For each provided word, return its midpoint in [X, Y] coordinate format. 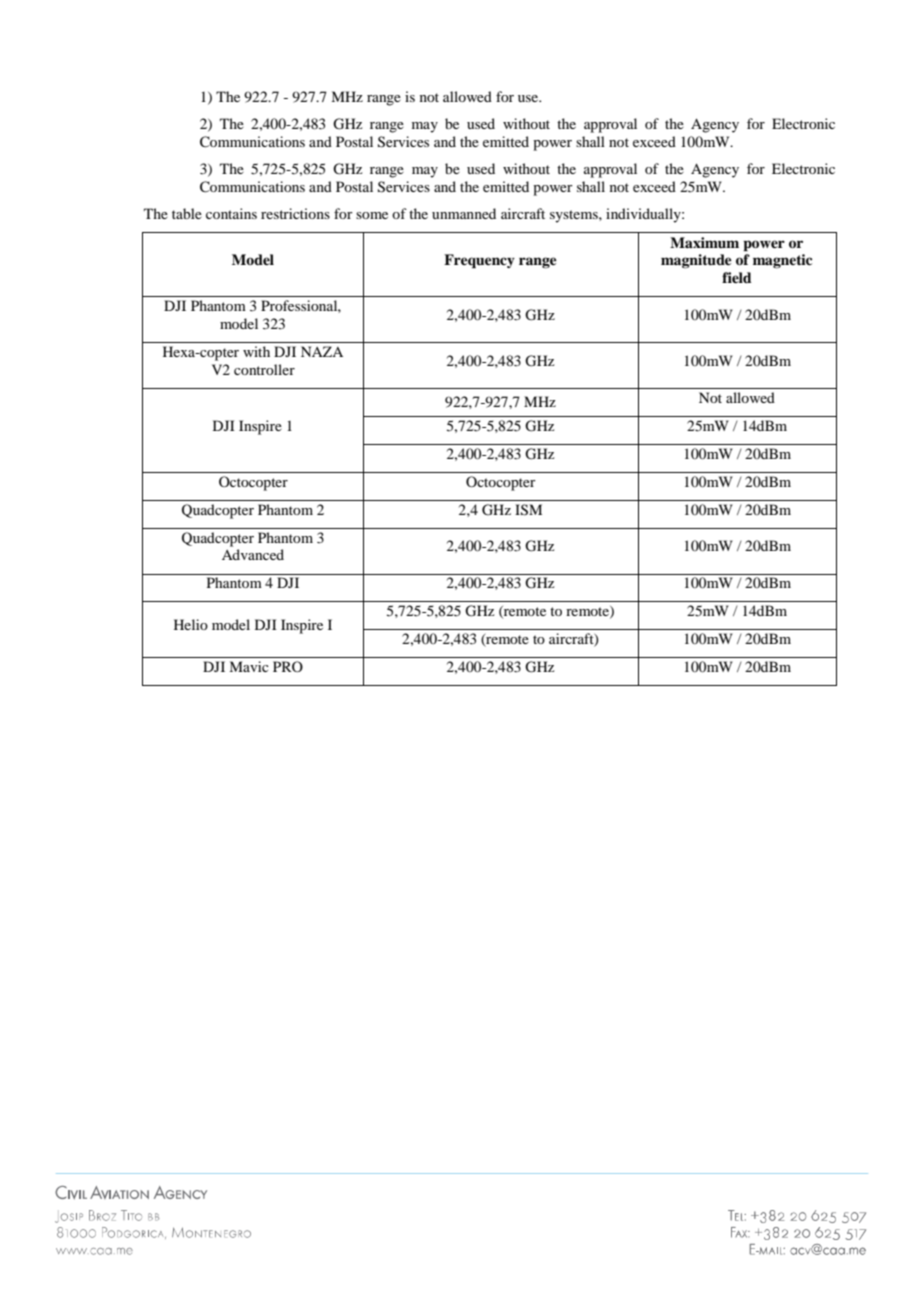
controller [264, 369]
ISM [528, 510]
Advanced [253, 554]
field [737, 277]
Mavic [249, 666]
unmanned [464, 213]
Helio [191, 624]
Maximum [704, 242]
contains [231, 213]
